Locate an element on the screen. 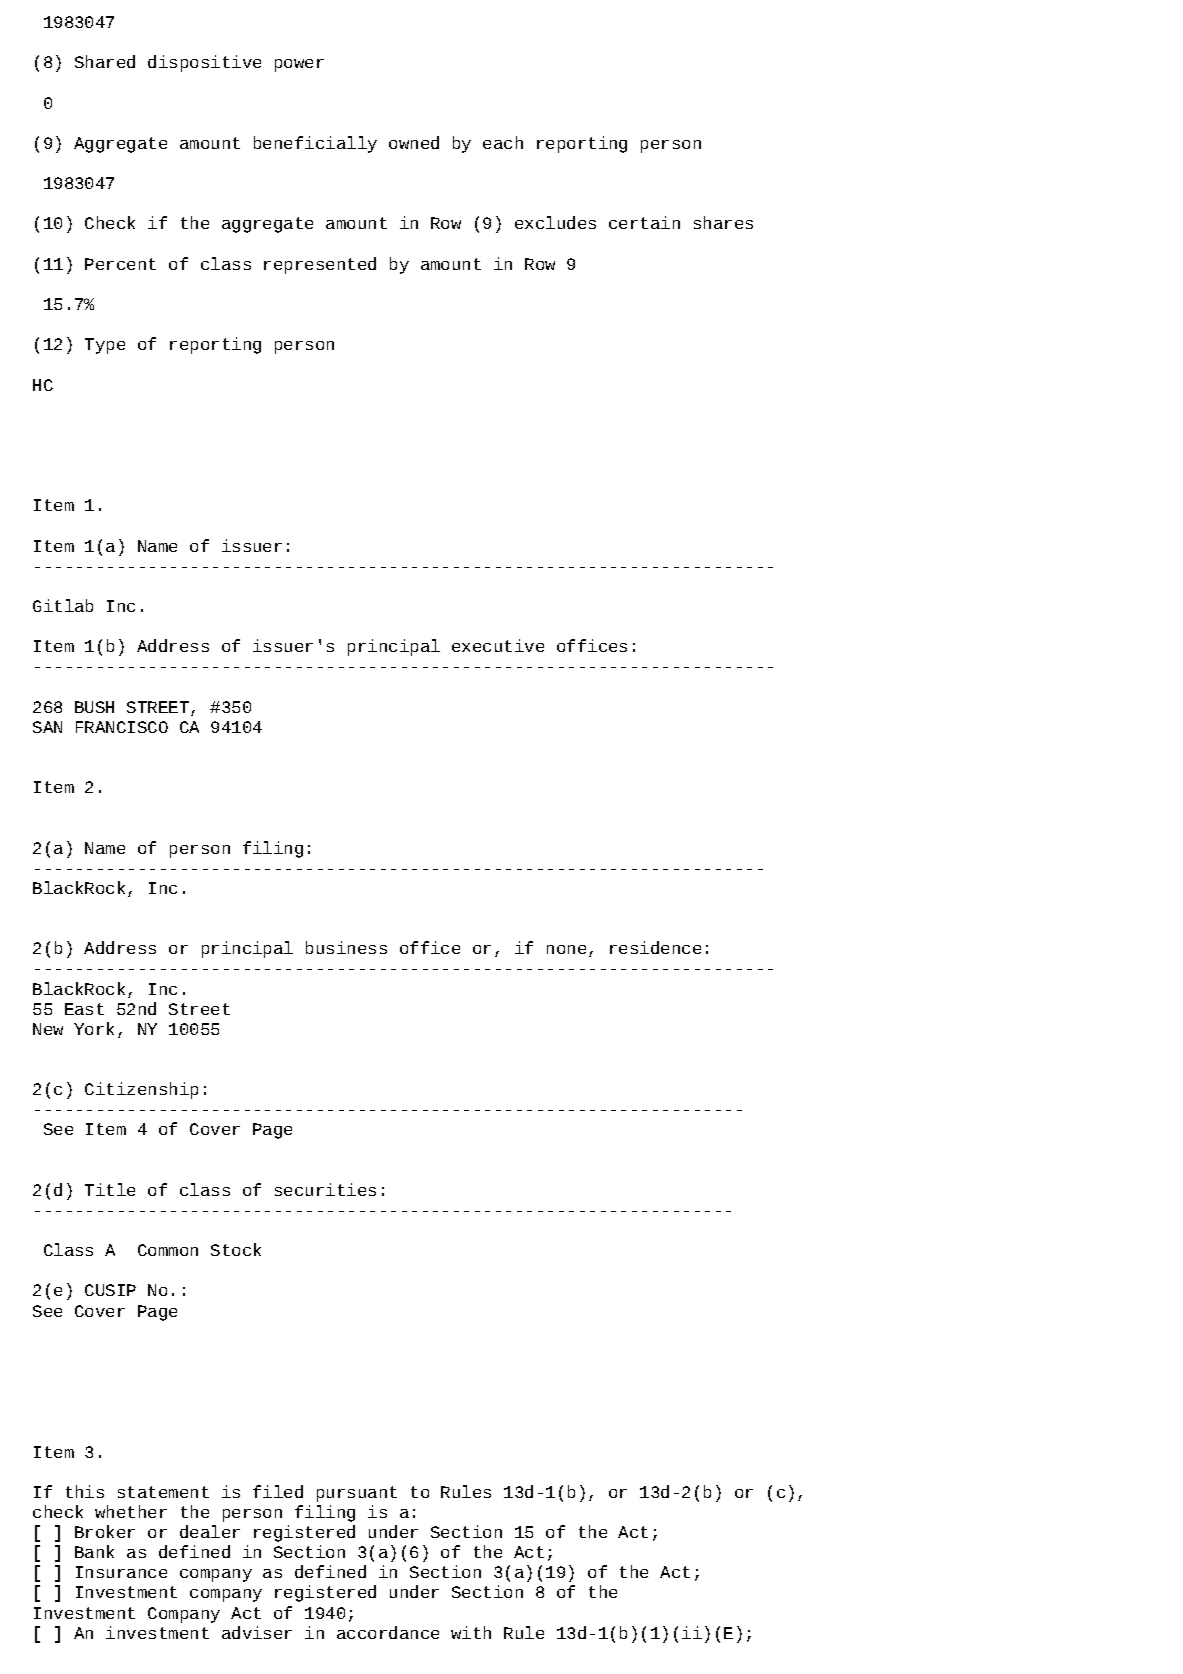 Image resolution: width=1183 pixels, height=1674 pixels. residence is located at coordinates (655, 947).
